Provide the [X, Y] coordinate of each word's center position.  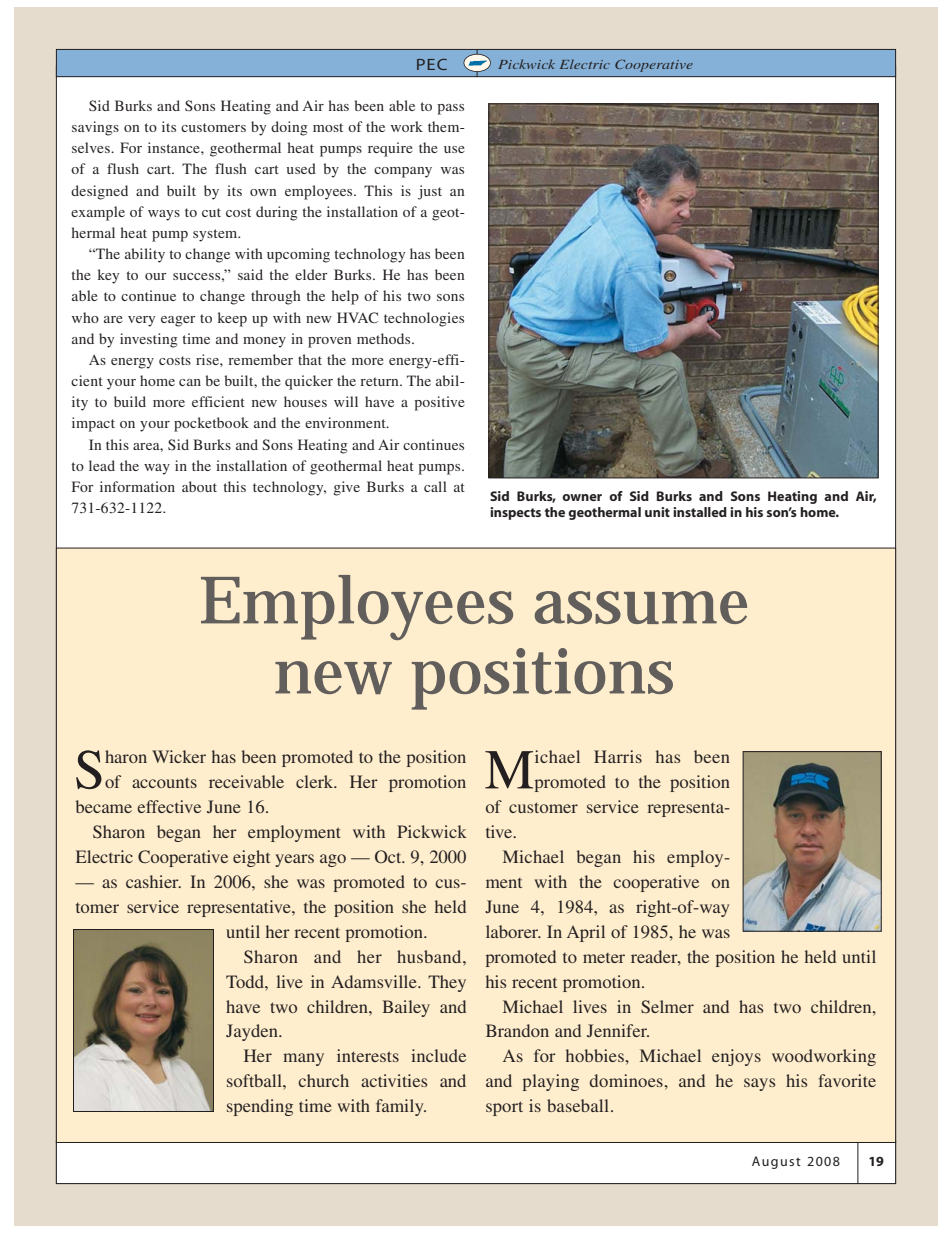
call [435, 486]
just [430, 192]
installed [700, 512]
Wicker [179, 756]
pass [450, 109]
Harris [618, 756]
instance [175, 147]
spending [260, 1107]
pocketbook [211, 424]
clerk [316, 781]
